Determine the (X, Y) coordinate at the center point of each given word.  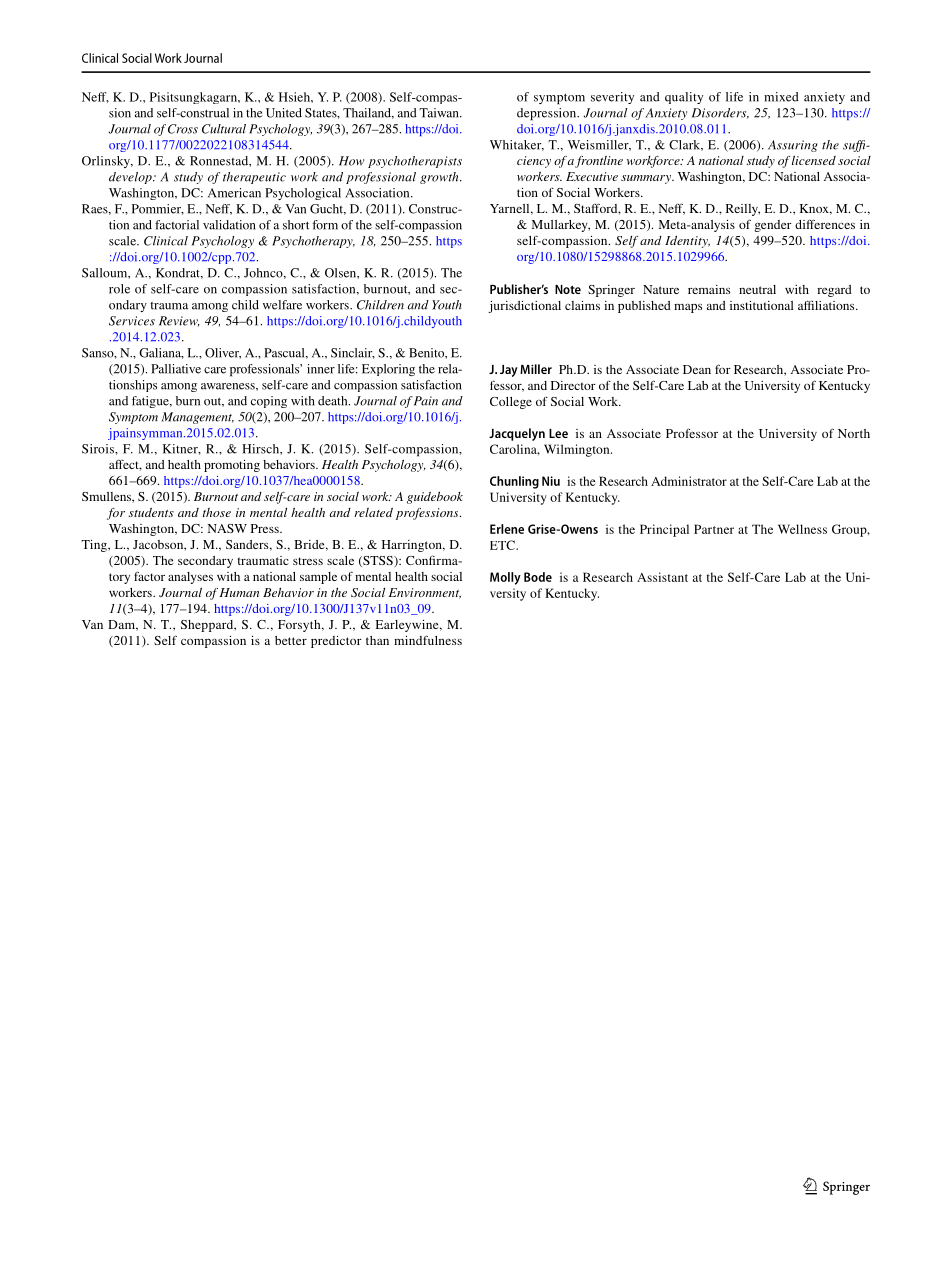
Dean (697, 369)
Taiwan (440, 113)
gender (773, 226)
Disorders (720, 113)
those (217, 512)
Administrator (689, 481)
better (291, 640)
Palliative (176, 369)
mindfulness (428, 640)
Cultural (224, 129)
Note (568, 289)
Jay (509, 371)
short (296, 225)
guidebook (435, 498)
